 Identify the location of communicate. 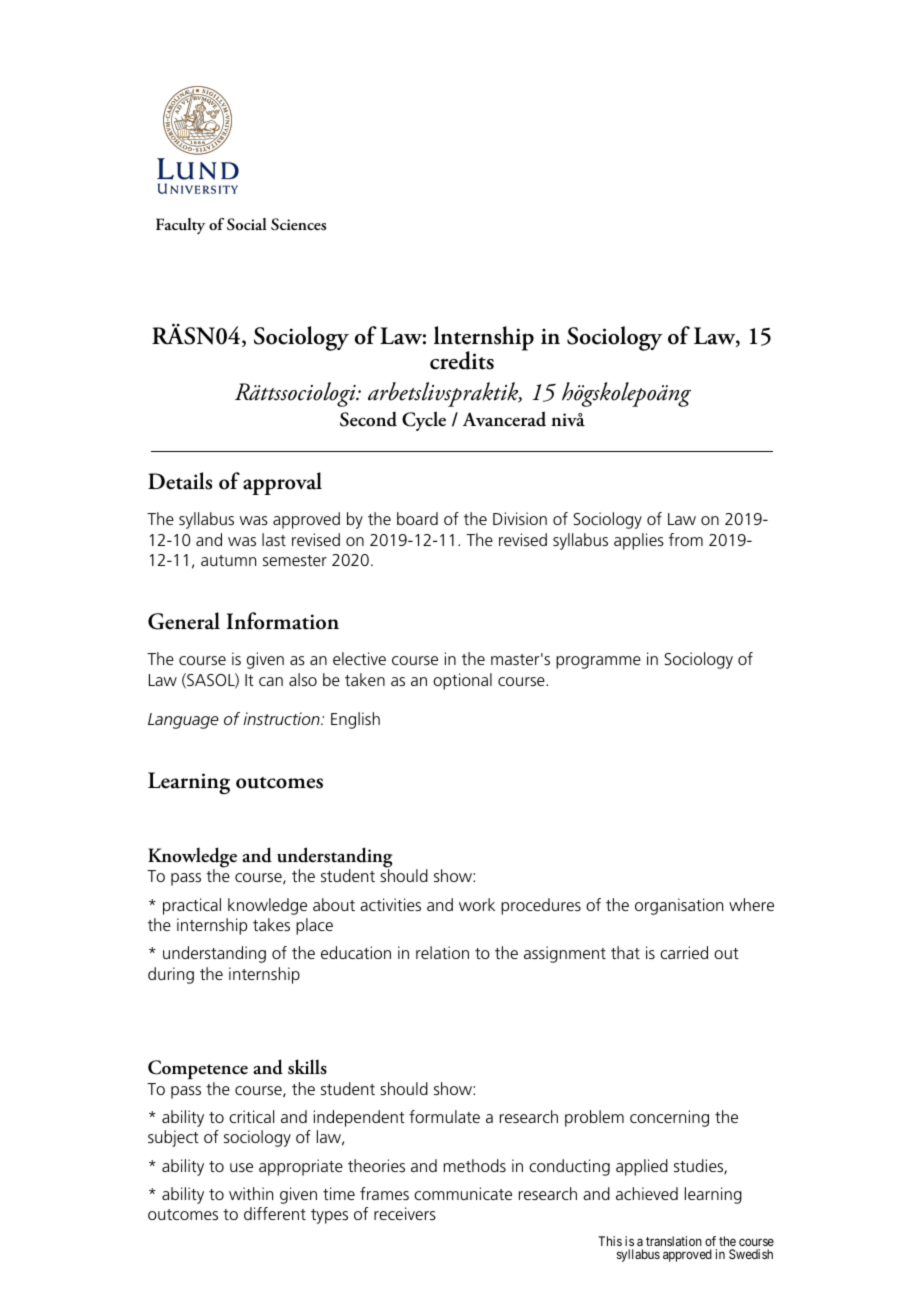
(463, 1193).
